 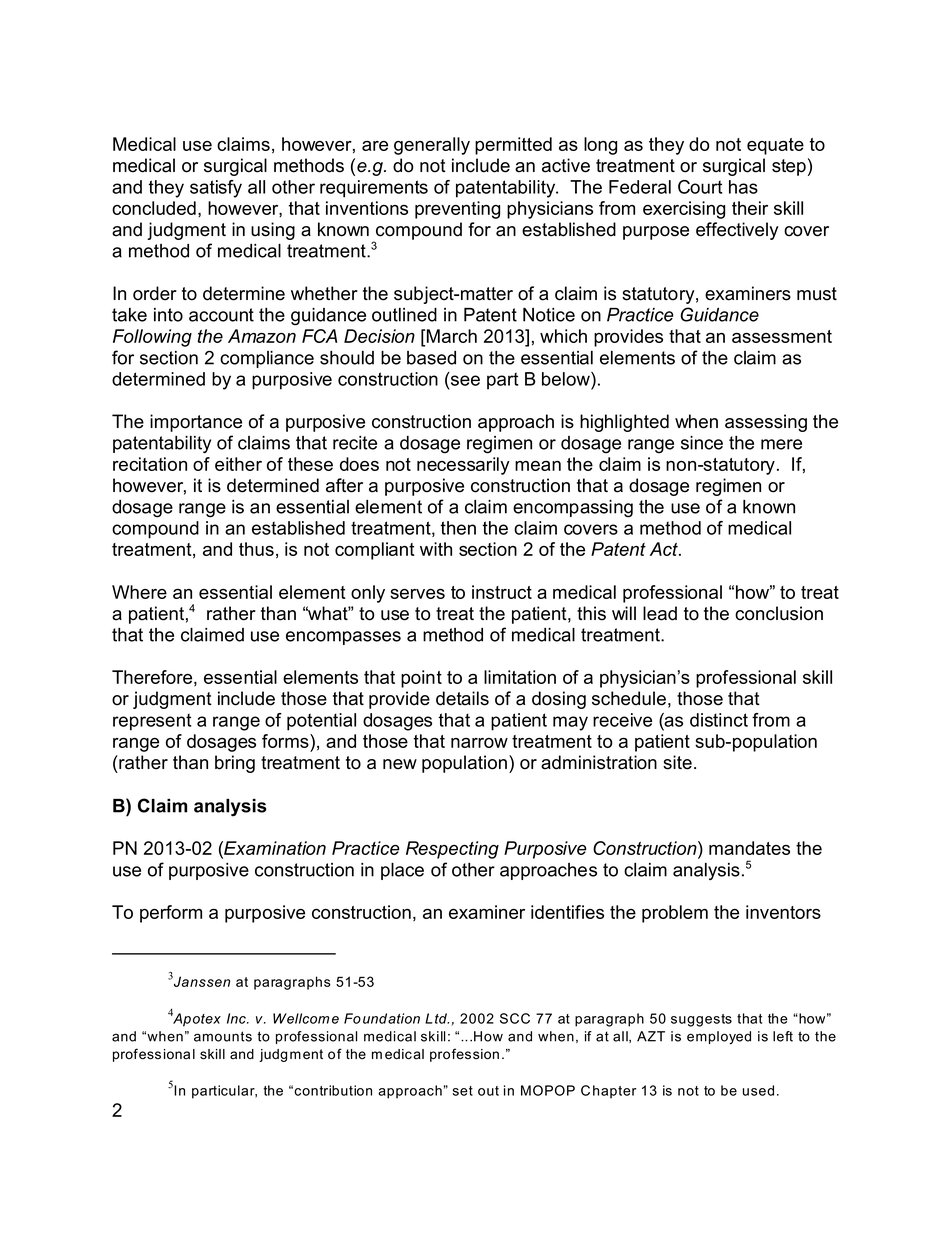 What do you see at coordinates (139, 592) in the document?
I see `Where` at bounding box center [139, 592].
